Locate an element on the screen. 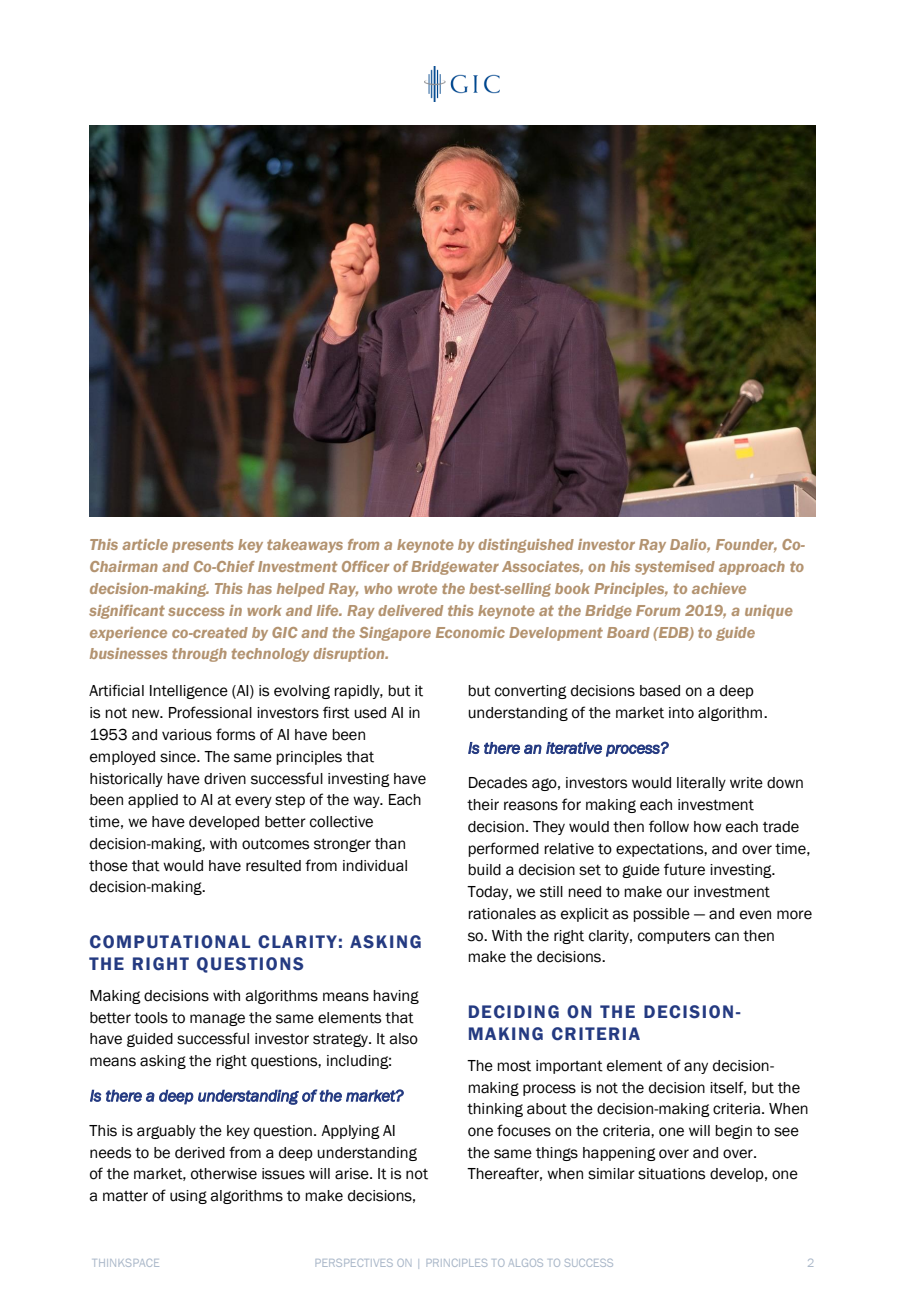 The width and height of the screenshot is (924, 1309). COMPUTATIONAL is located at coordinates (170, 942).
